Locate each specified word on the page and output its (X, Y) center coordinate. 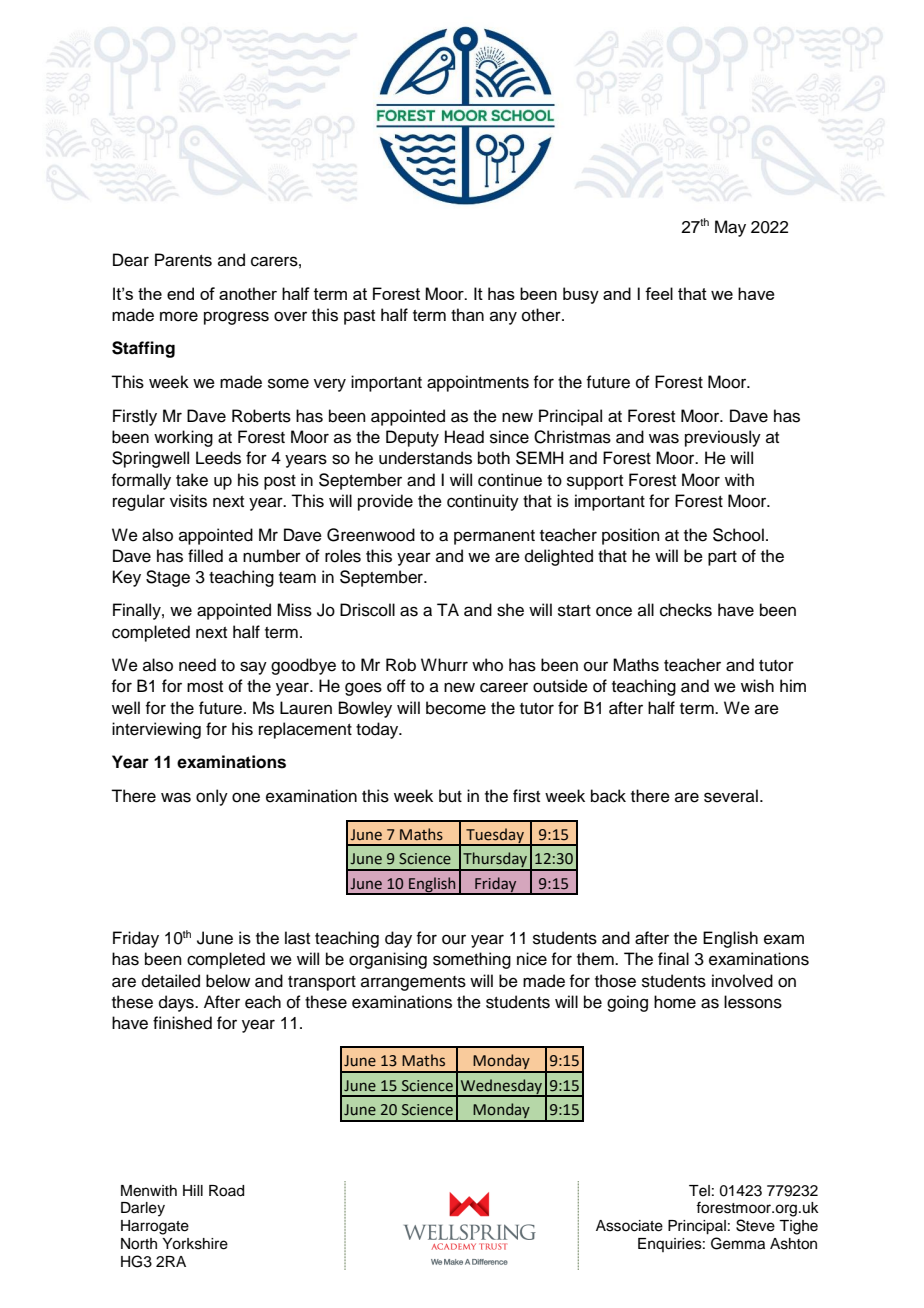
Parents (183, 260)
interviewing (156, 730)
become (456, 708)
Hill (193, 1190)
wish (757, 686)
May (730, 228)
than (467, 315)
